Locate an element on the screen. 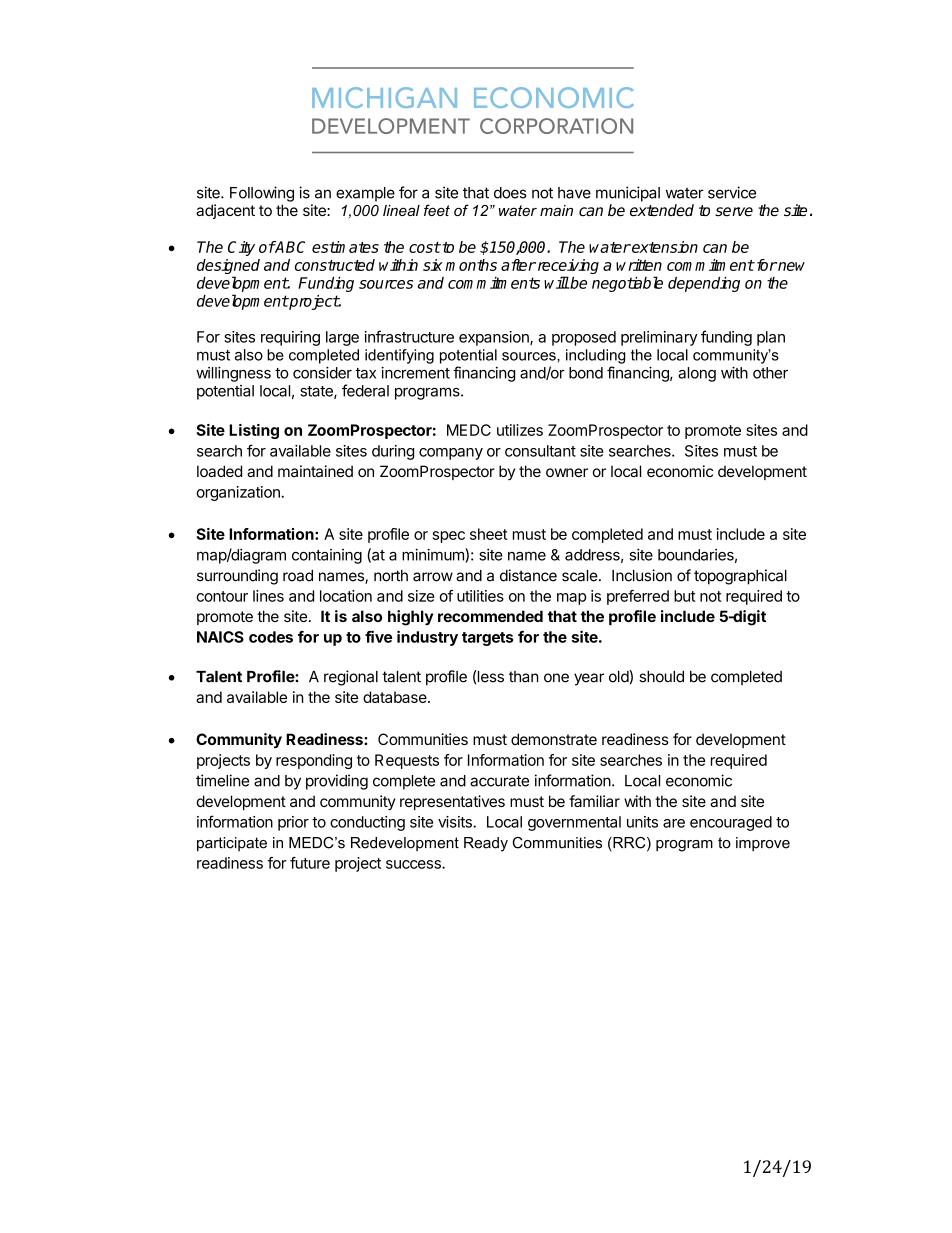 The height and width of the screenshot is (1233, 952). should is located at coordinates (661, 677).
